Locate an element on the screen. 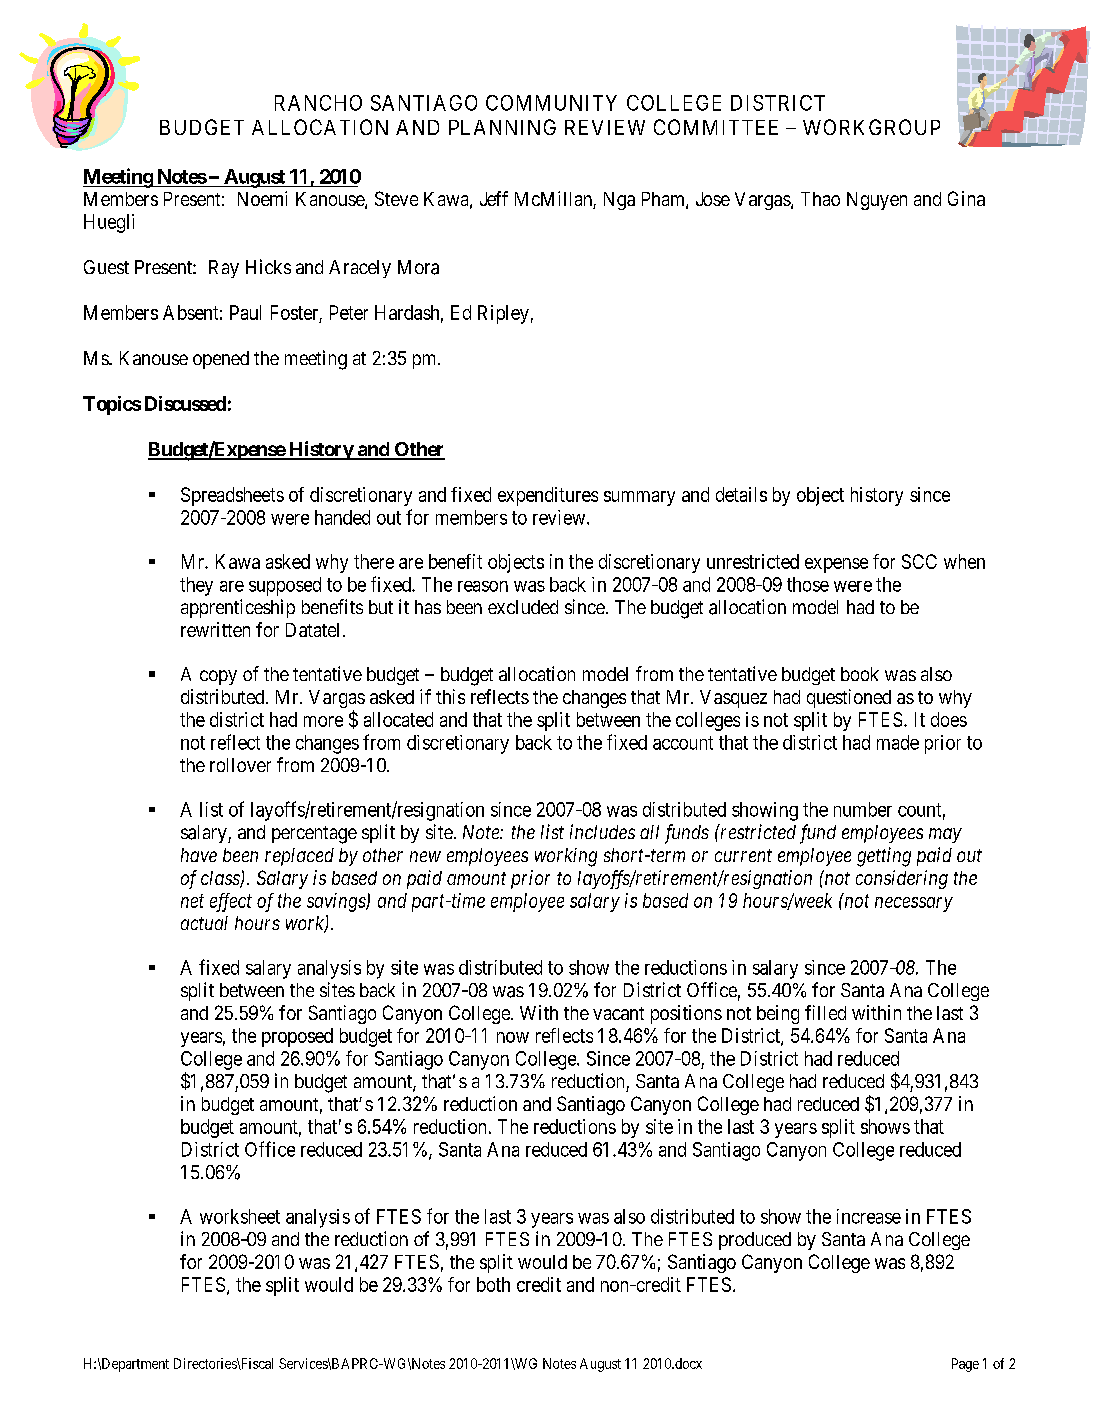 The image size is (1100, 1424). Nguyen is located at coordinates (877, 201).
